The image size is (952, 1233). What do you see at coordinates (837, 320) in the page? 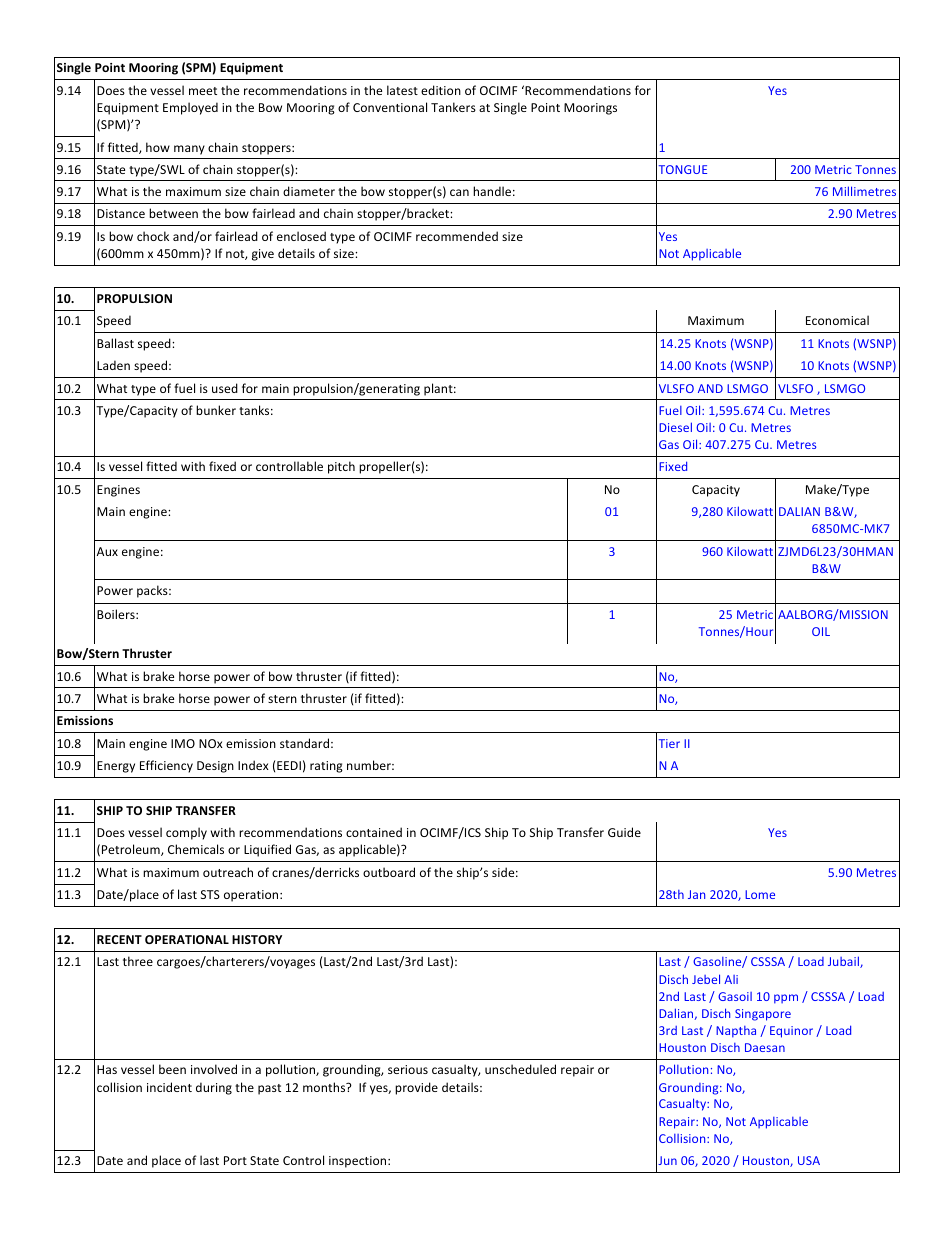
I see `Economical` at bounding box center [837, 320].
